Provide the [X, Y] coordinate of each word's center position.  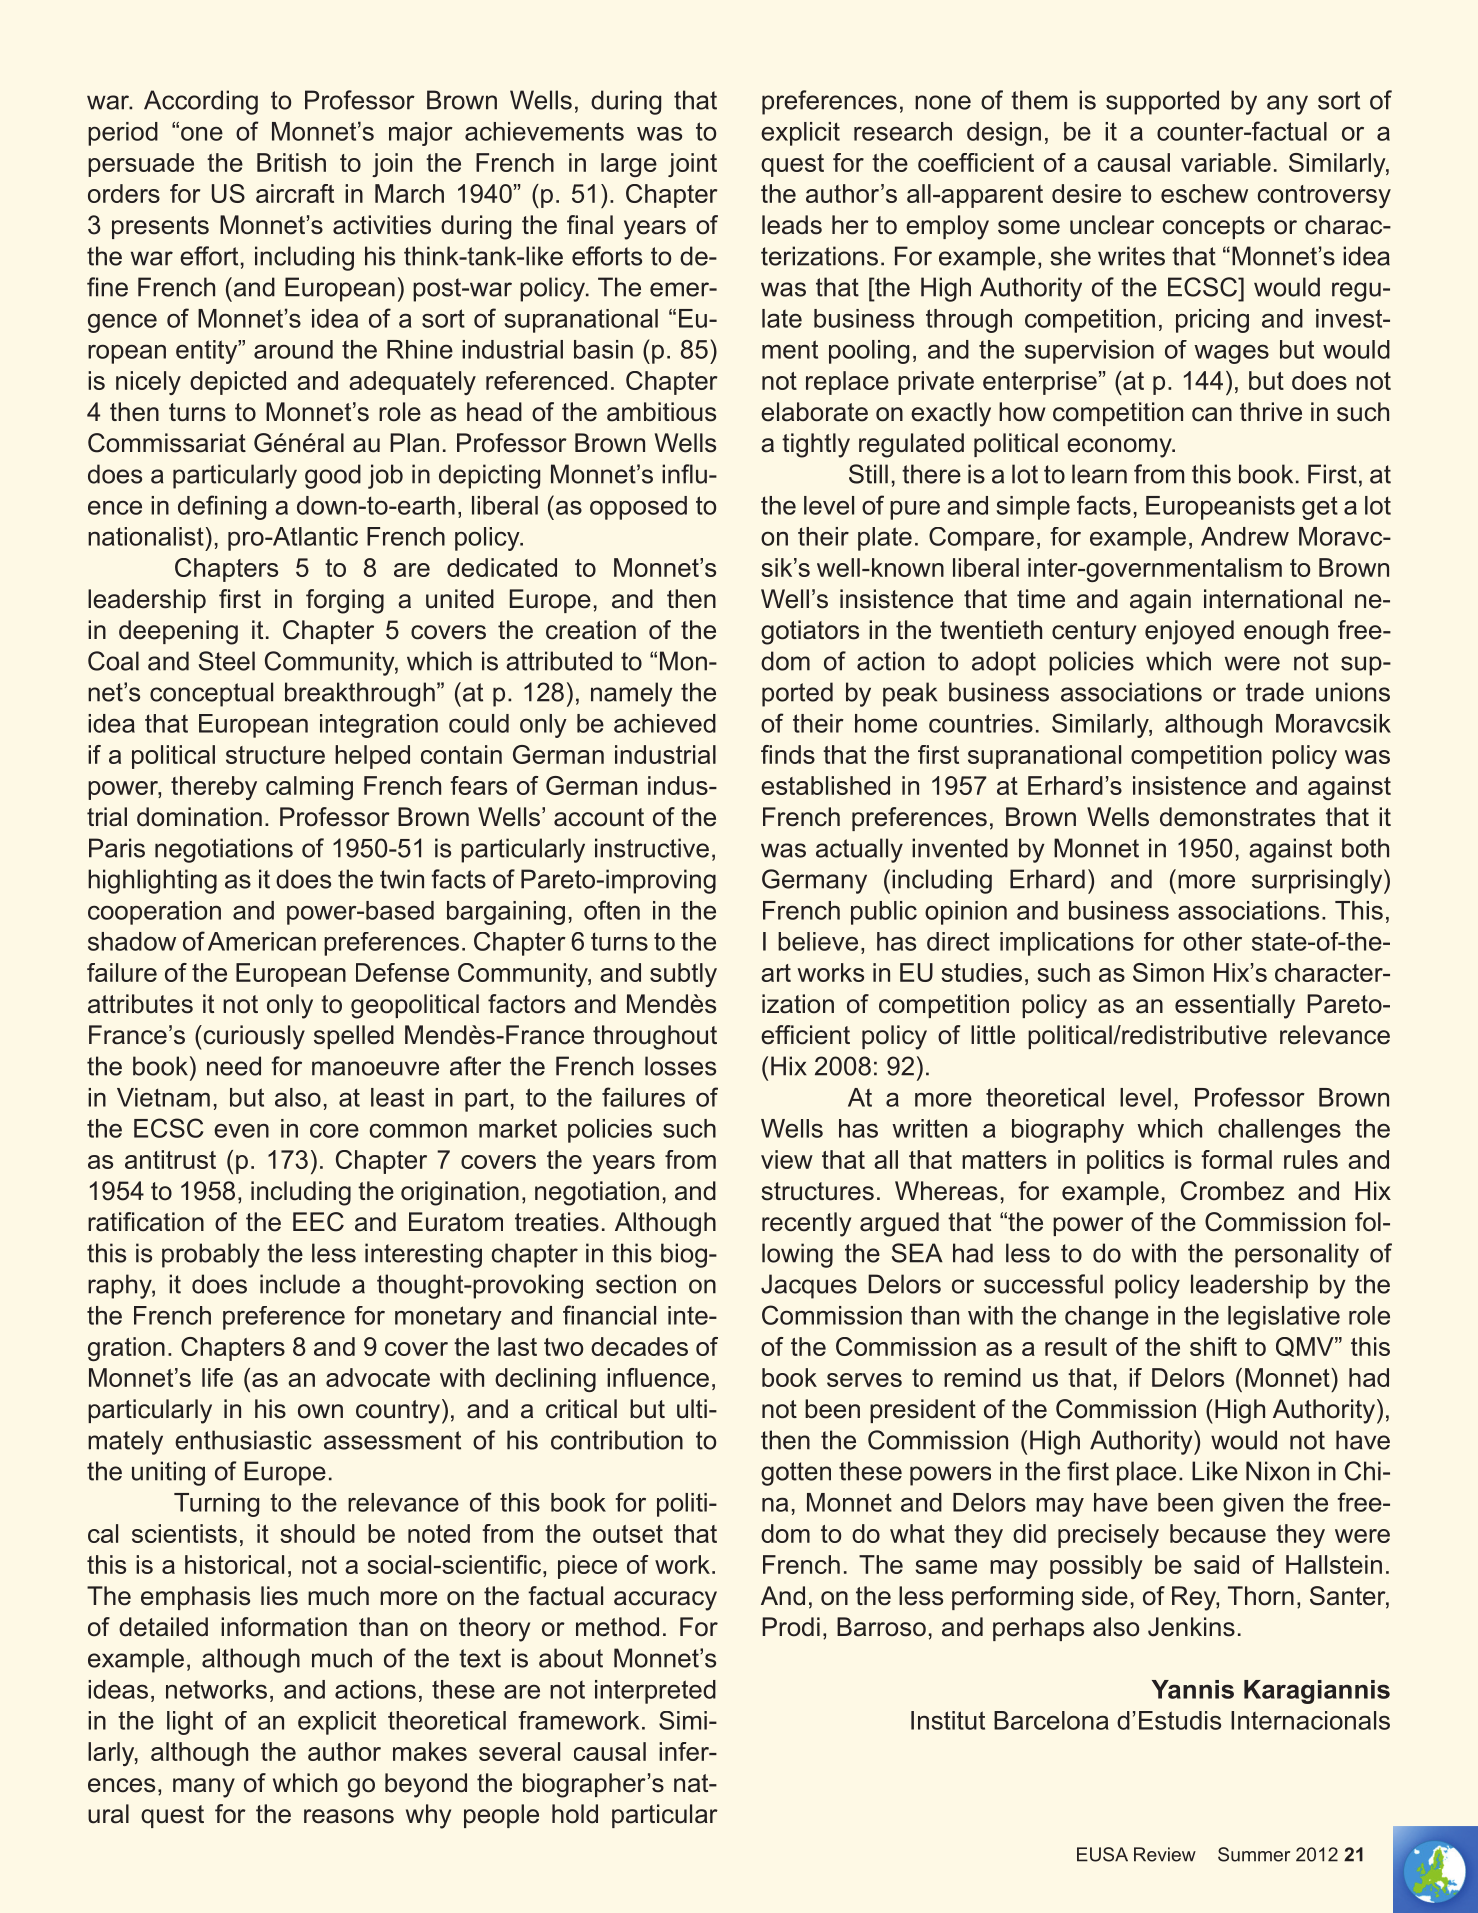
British [291, 162]
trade [1275, 692]
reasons [349, 1816]
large [629, 165]
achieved [665, 723]
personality [1297, 1255]
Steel [227, 661]
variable [1226, 162]
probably [211, 1255]
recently [806, 1224]
